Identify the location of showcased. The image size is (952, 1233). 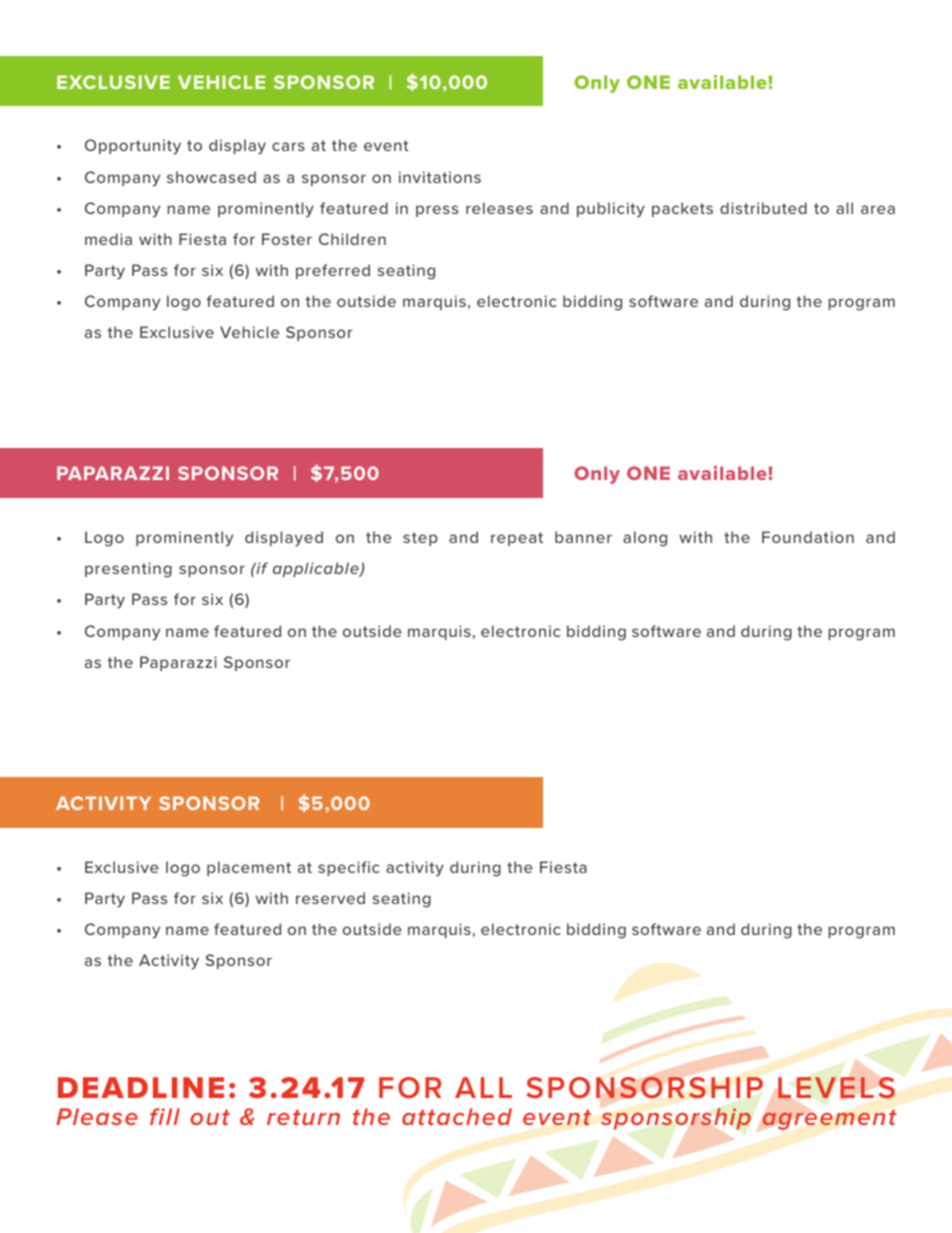
(211, 177).
